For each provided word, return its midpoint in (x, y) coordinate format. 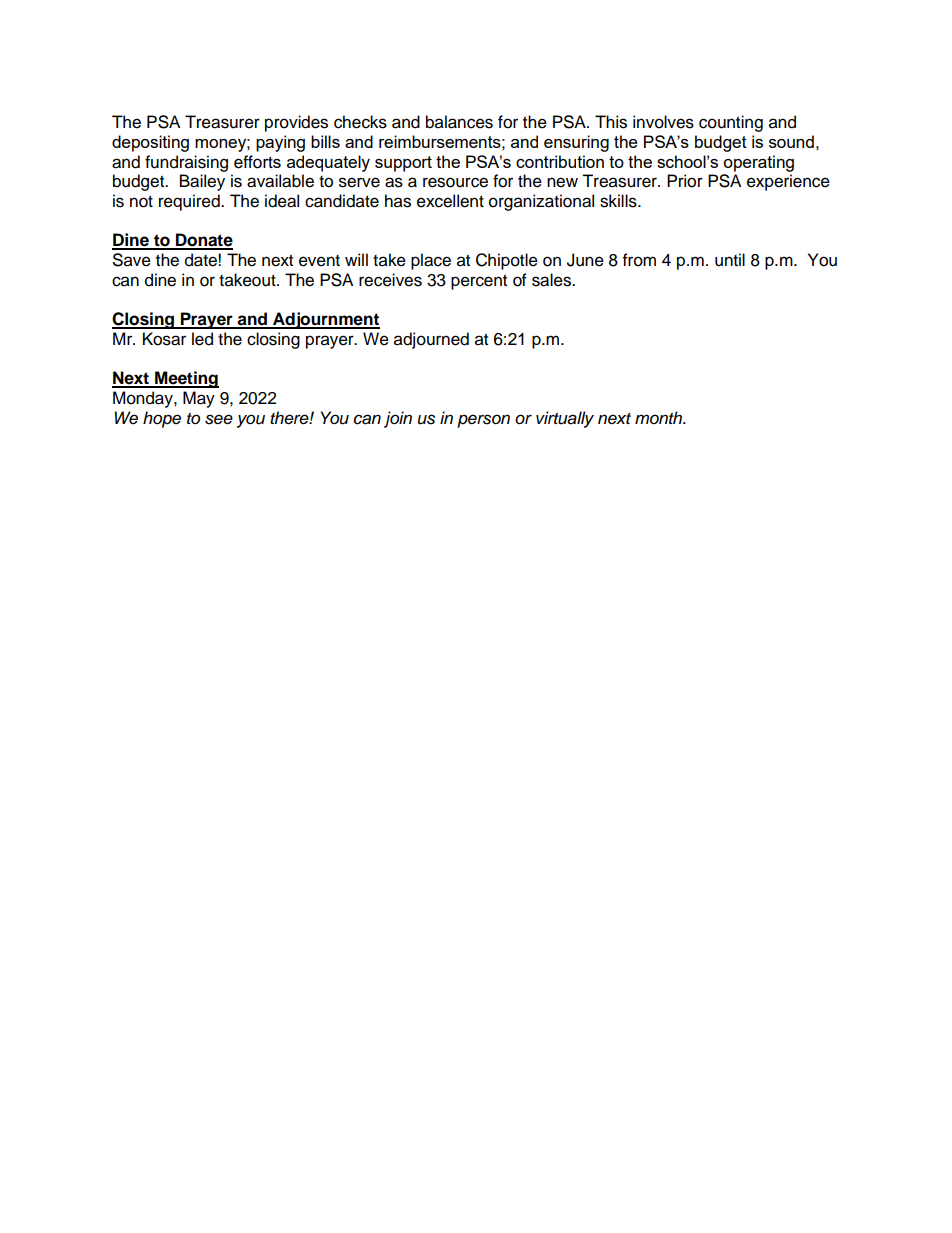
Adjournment (325, 320)
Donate (203, 241)
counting (731, 123)
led (202, 339)
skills (619, 201)
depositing (150, 143)
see (219, 419)
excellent (450, 201)
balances (459, 122)
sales (553, 280)
